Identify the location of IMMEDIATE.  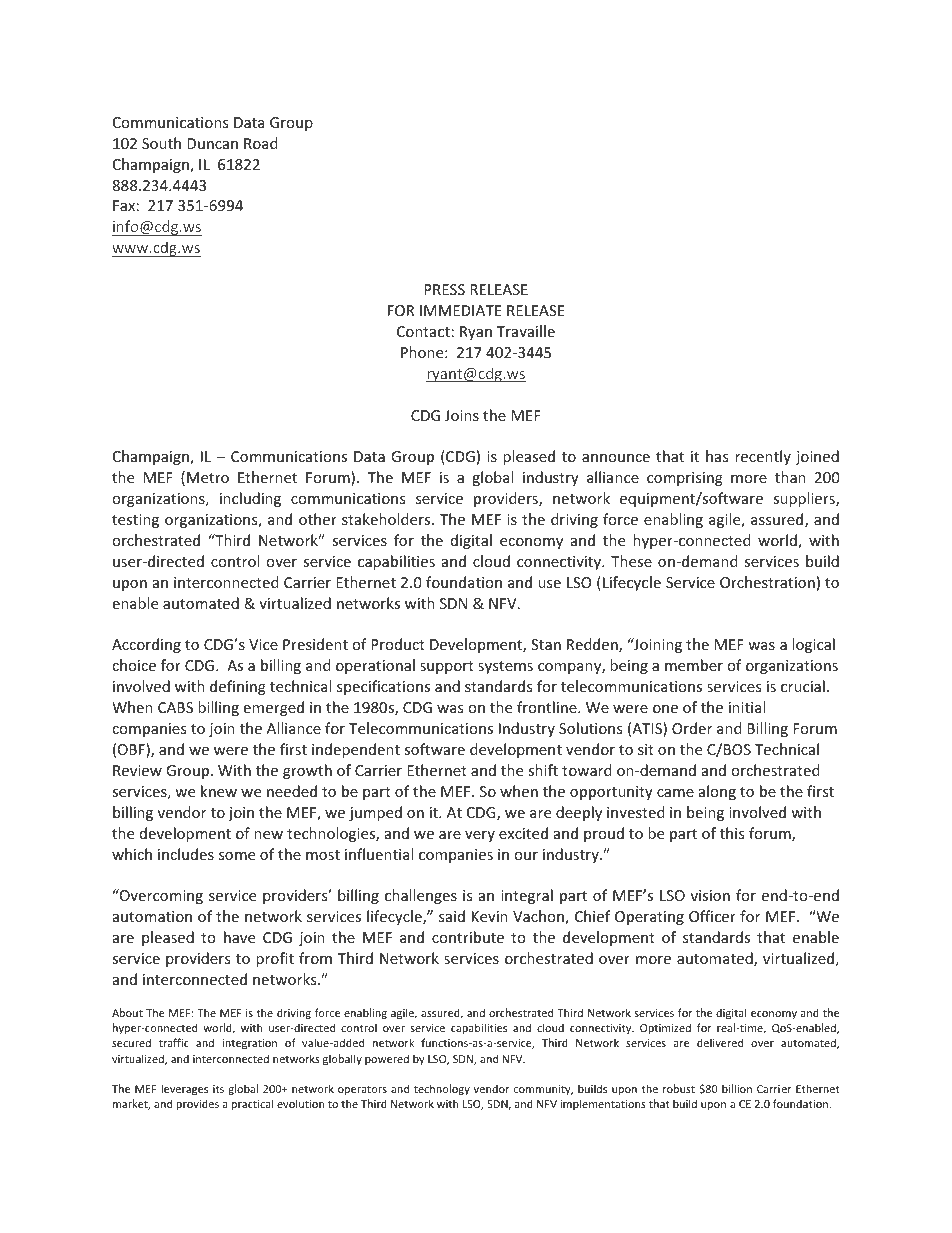
(460, 310).
